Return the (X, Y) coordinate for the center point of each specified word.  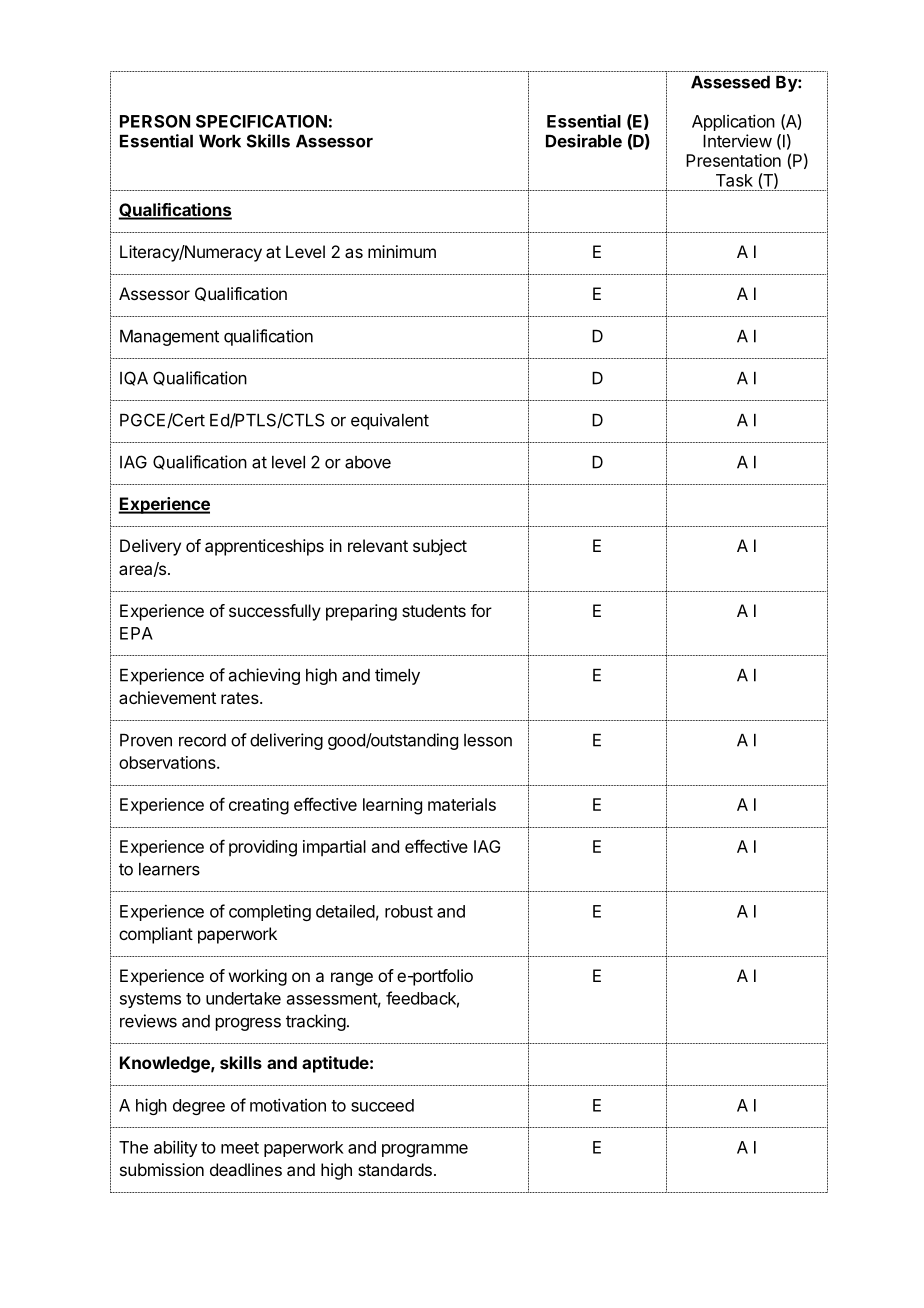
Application (733, 122)
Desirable (584, 141)
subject (440, 547)
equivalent (390, 421)
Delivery (150, 547)
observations (168, 762)
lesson (488, 740)
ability (176, 1148)
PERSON (155, 121)
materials (462, 804)
